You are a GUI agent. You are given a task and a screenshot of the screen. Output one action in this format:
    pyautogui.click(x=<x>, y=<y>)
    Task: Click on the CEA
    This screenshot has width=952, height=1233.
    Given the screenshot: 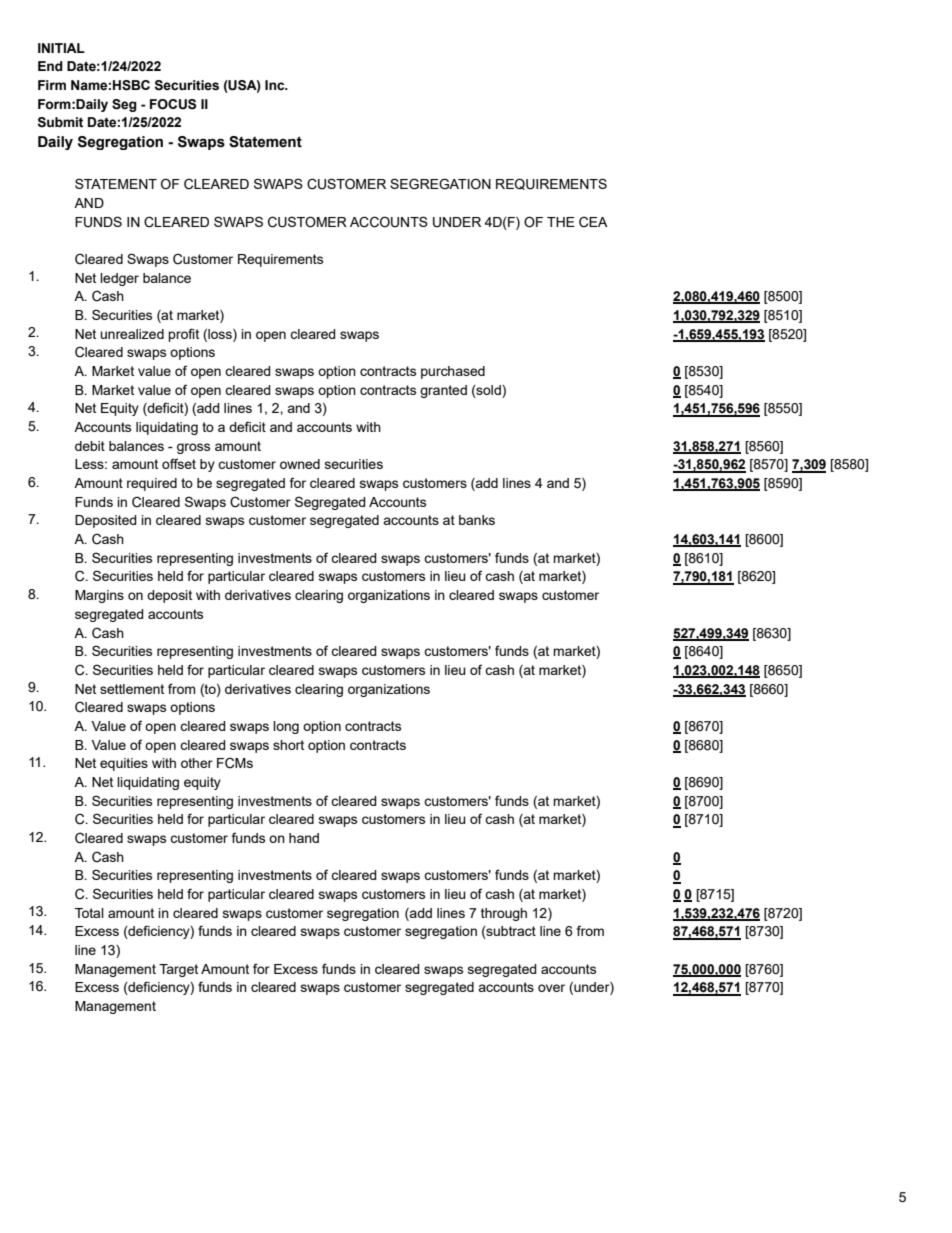 What is the action you would take?
    pyautogui.click(x=593, y=222)
